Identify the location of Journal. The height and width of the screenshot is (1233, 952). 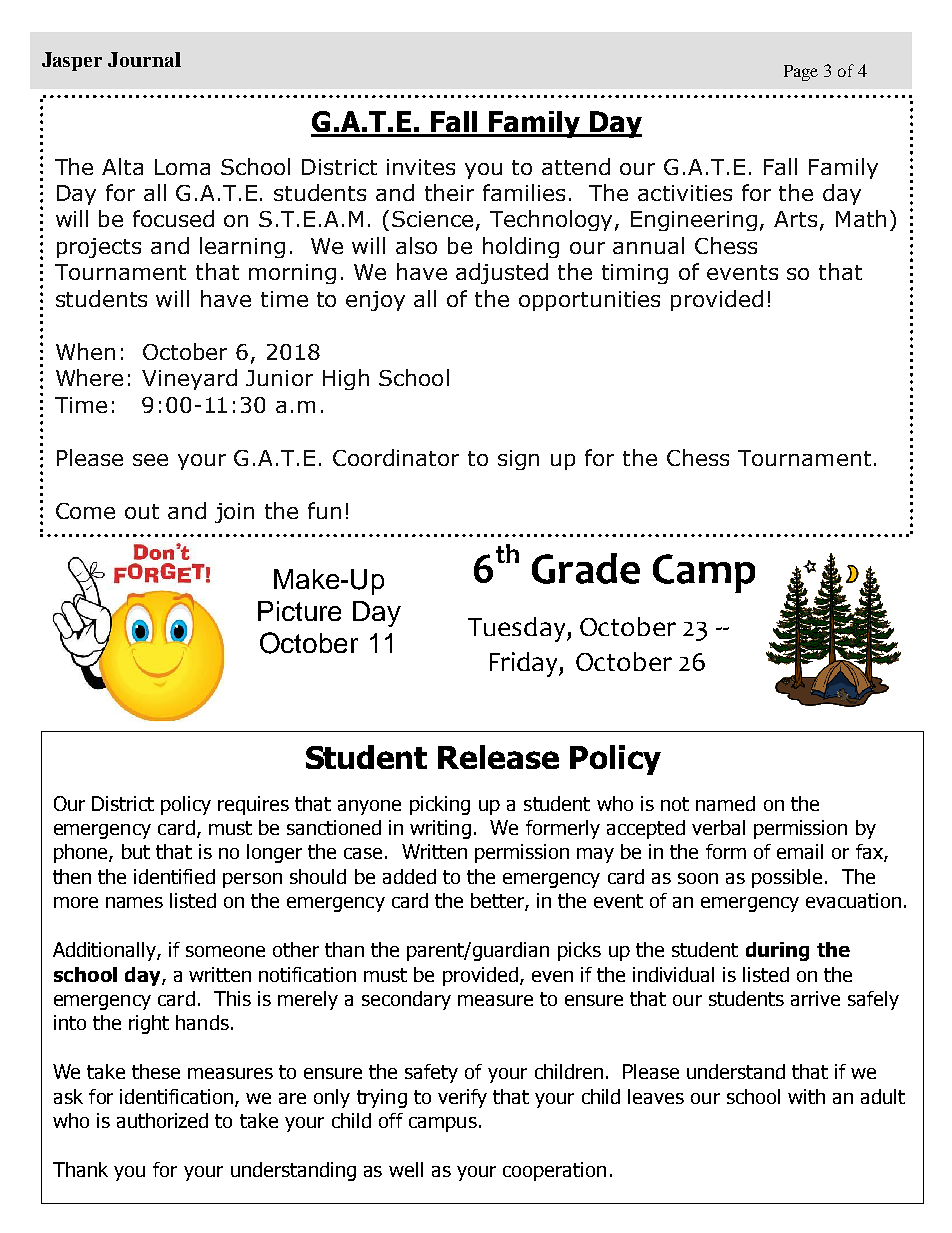
(144, 59).
